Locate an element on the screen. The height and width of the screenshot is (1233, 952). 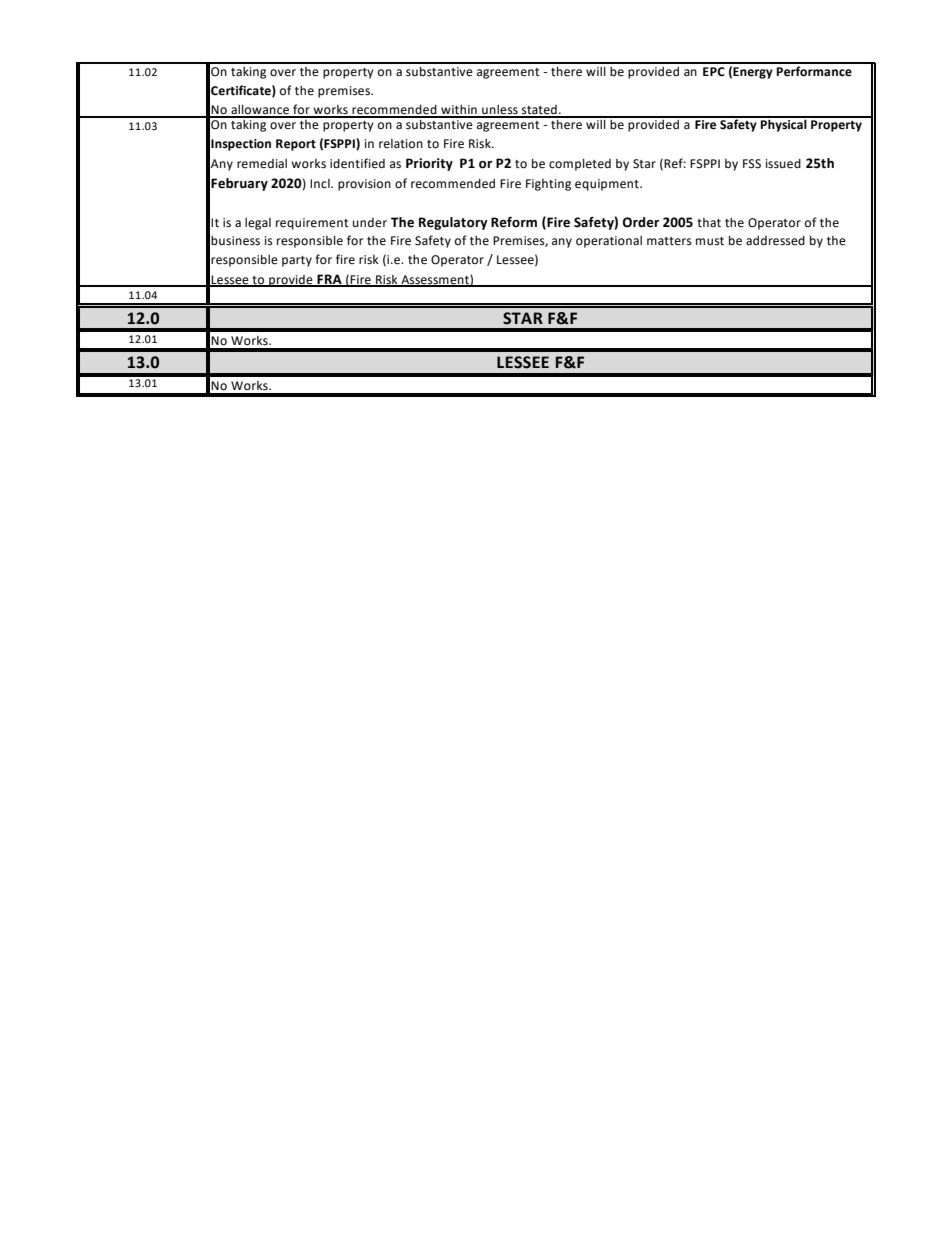
EPC is located at coordinates (714, 72).
